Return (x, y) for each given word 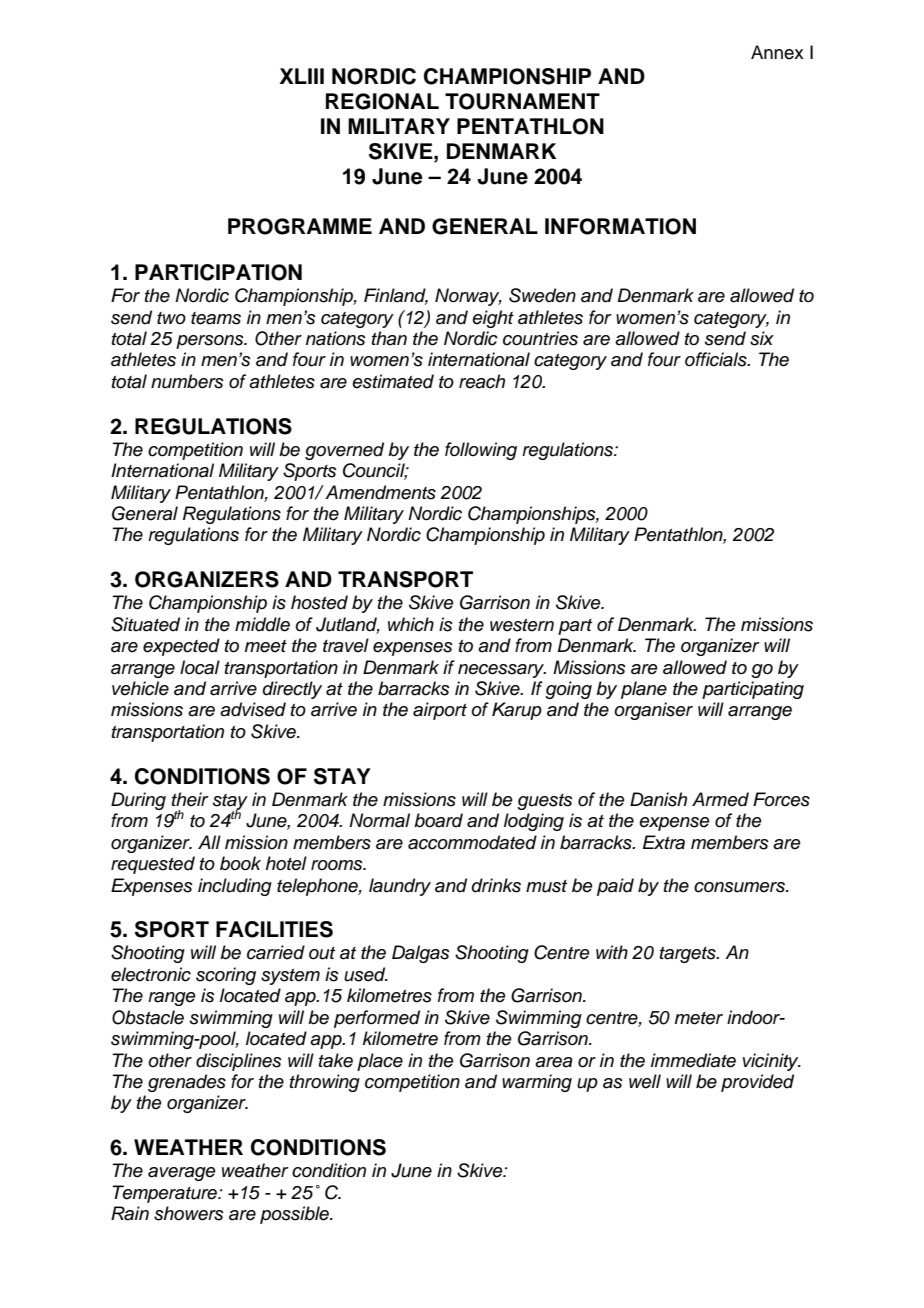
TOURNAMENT (522, 101)
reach (482, 381)
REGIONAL (382, 101)
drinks (496, 885)
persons (211, 342)
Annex (777, 52)
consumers (741, 887)
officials (717, 359)
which (411, 624)
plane (644, 690)
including (235, 887)
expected (181, 647)
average (182, 1174)
